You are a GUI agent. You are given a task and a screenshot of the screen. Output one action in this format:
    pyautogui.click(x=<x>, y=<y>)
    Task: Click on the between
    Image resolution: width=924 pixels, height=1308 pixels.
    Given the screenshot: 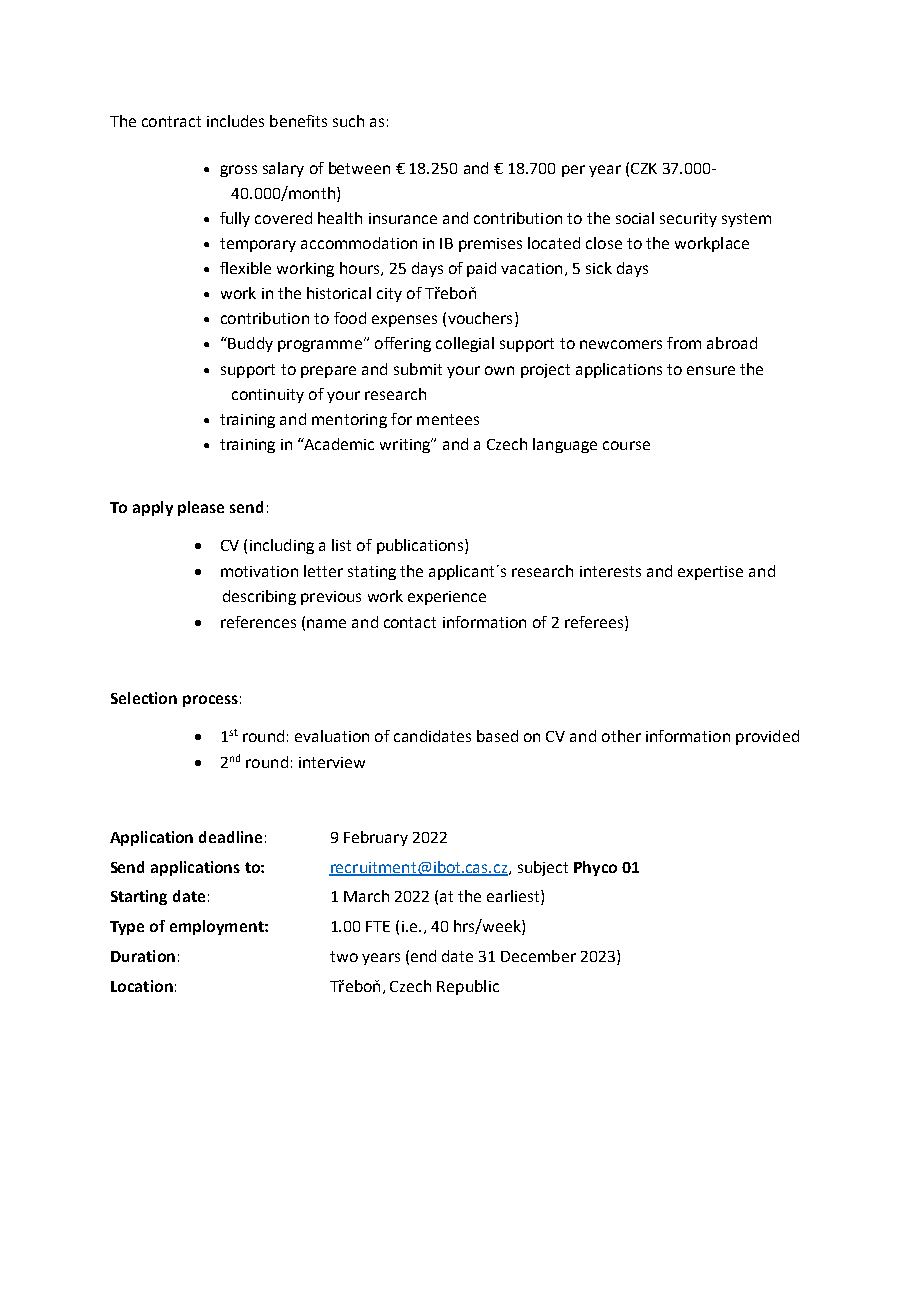 What is the action you would take?
    pyautogui.click(x=359, y=168)
